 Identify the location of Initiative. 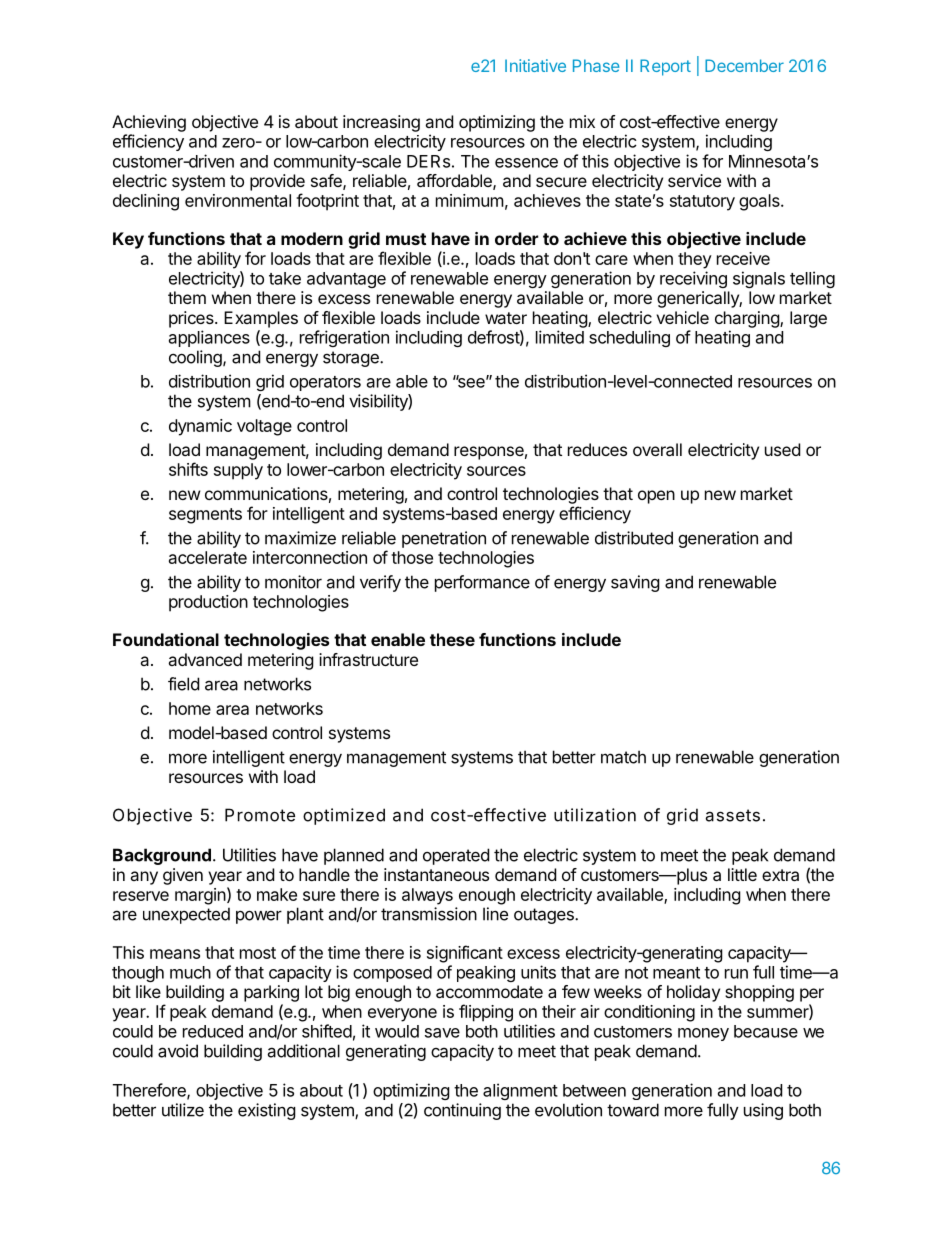
(535, 65).
